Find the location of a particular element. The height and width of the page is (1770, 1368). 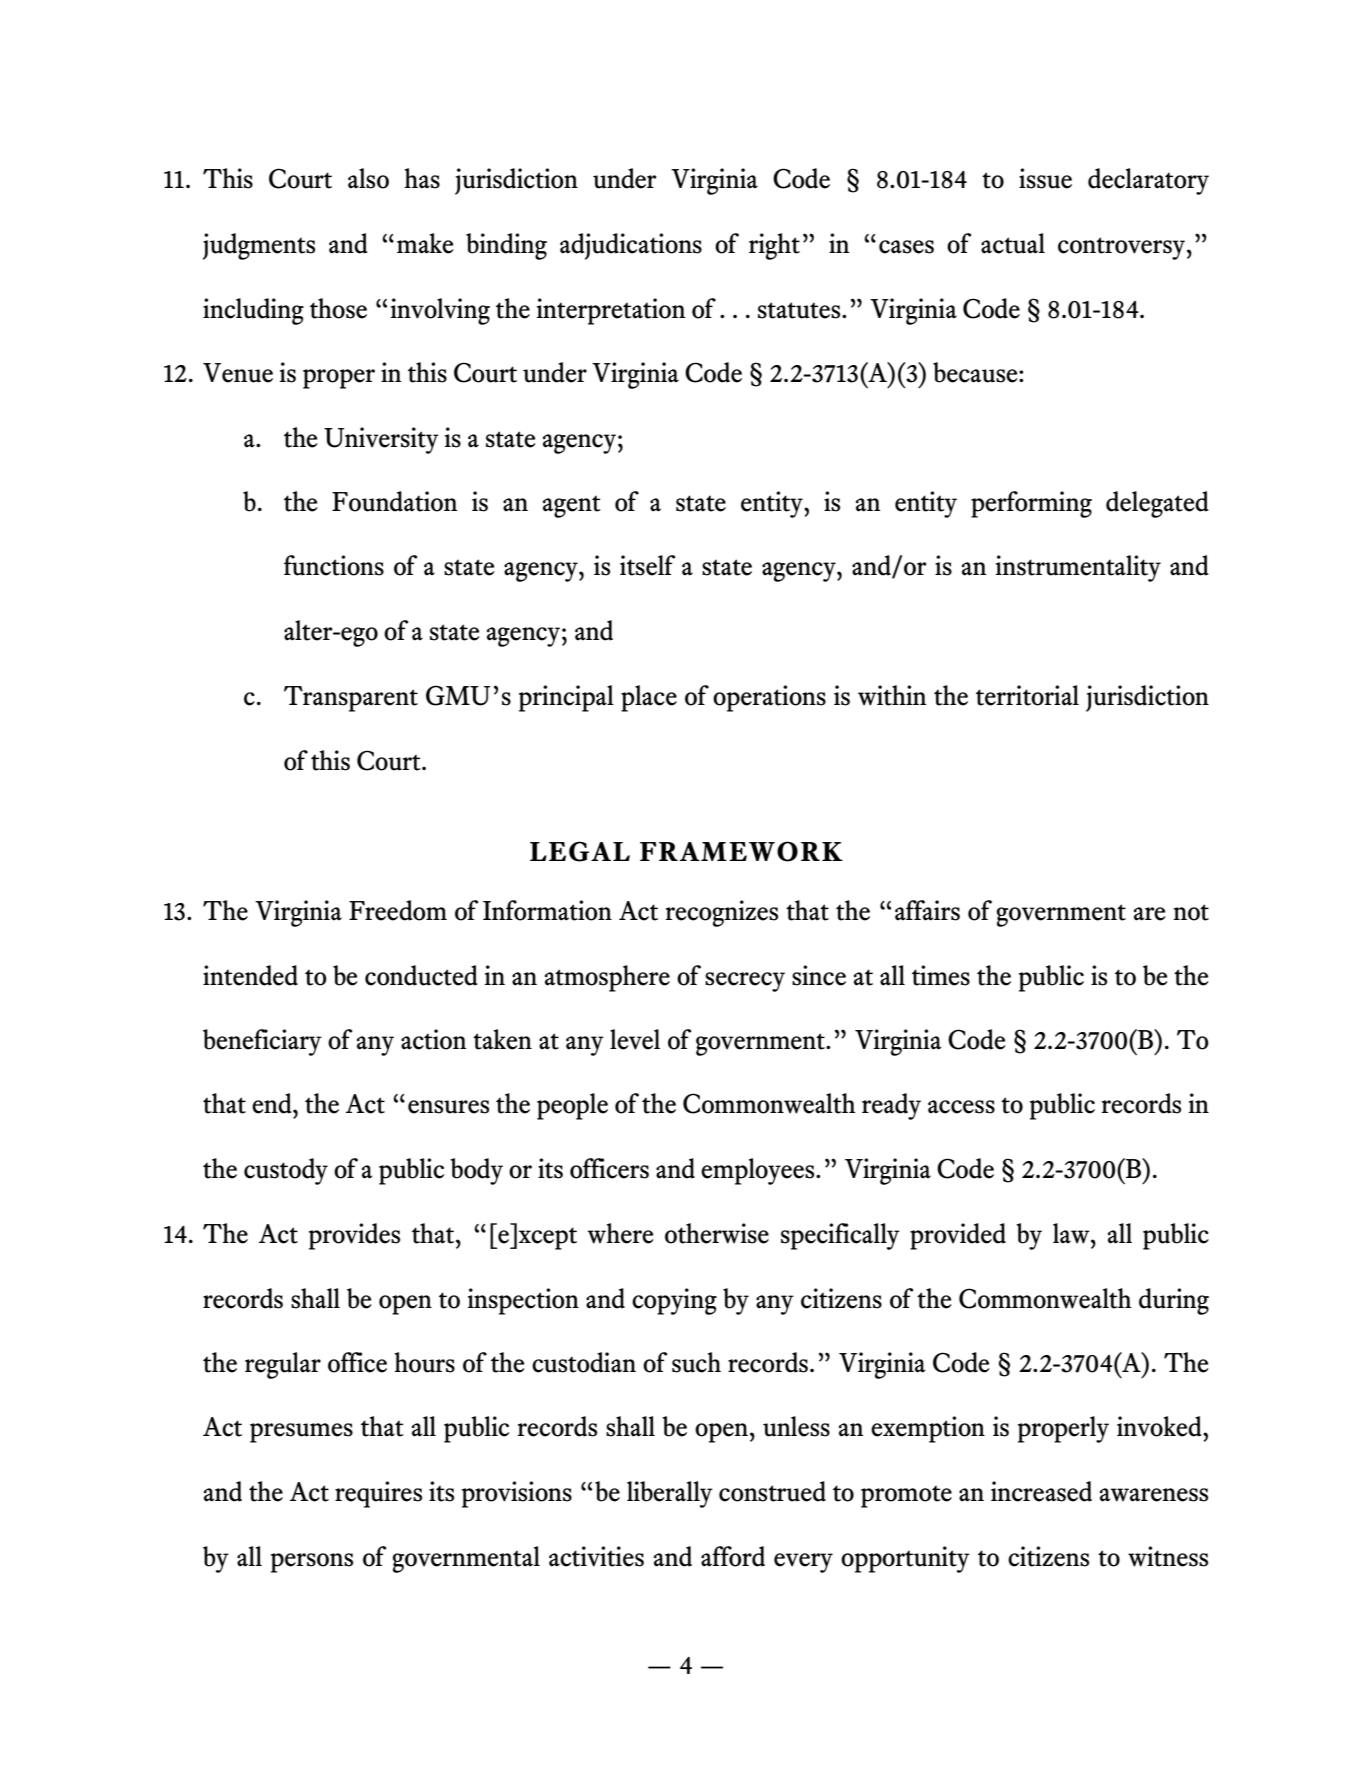

functions is located at coordinates (334, 565).
